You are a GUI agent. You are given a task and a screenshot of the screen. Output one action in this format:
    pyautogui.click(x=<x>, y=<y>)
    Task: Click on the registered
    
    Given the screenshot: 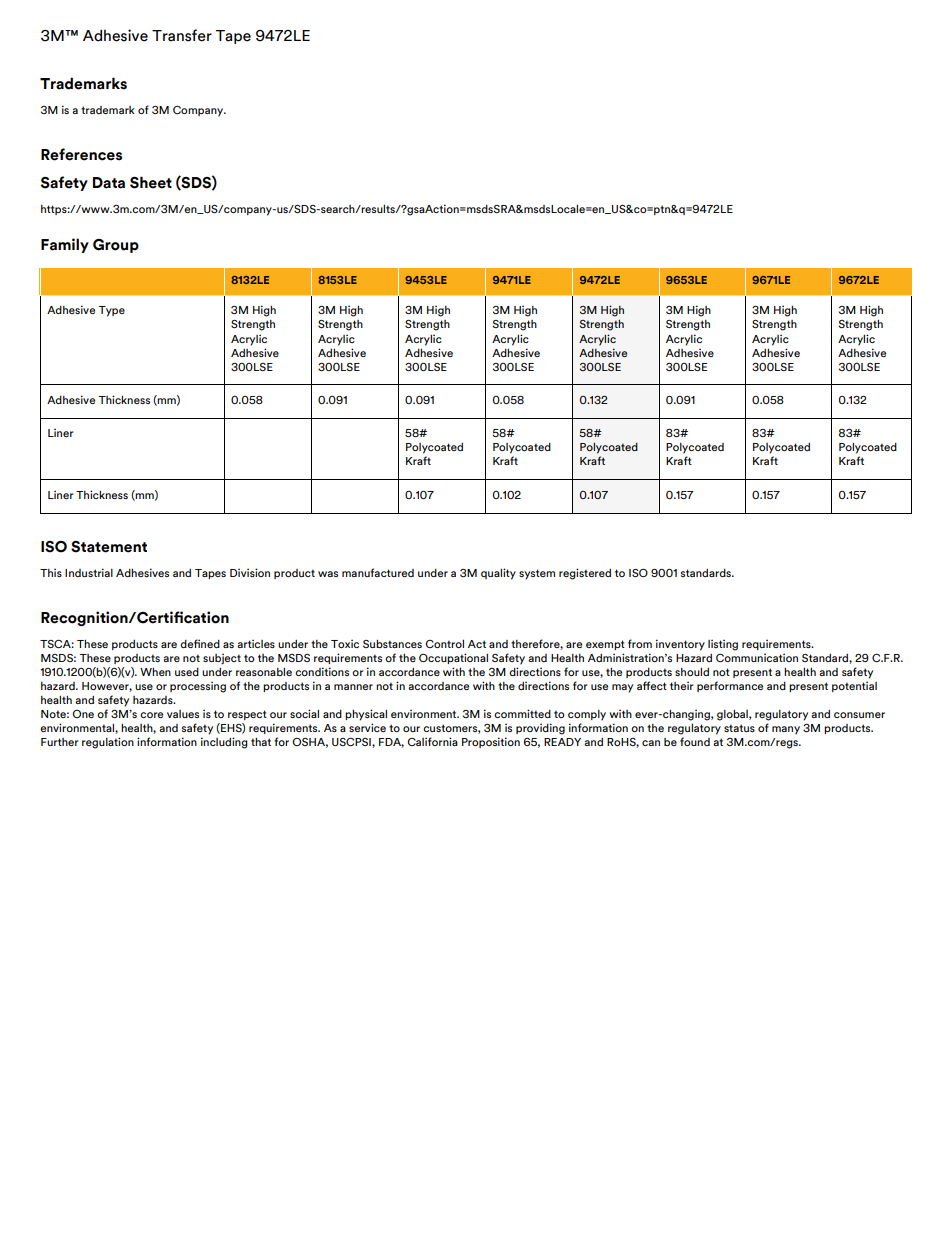 What is the action you would take?
    pyautogui.click(x=585, y=574)
